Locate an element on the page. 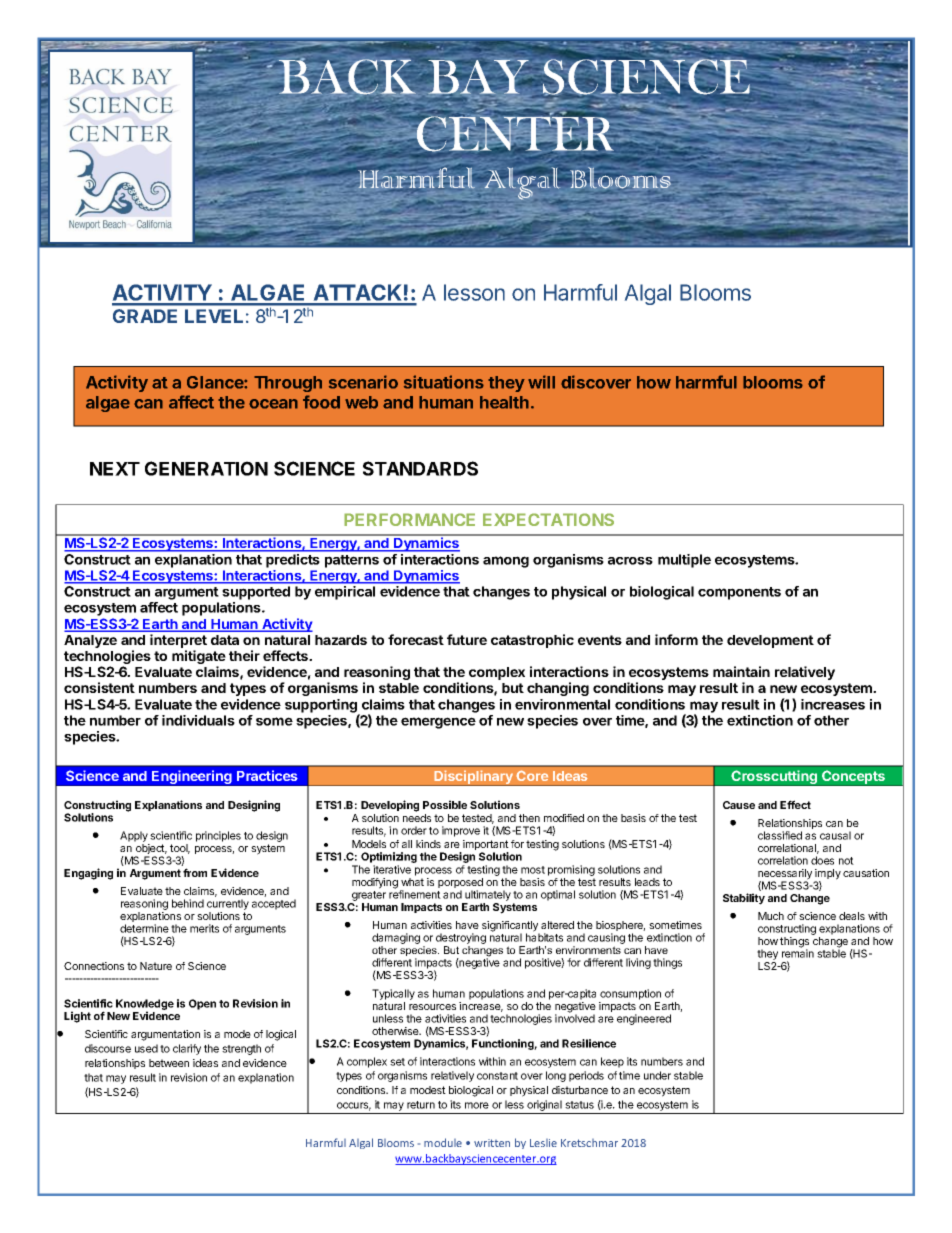  GRADE is located at coordinates (145, 316).
